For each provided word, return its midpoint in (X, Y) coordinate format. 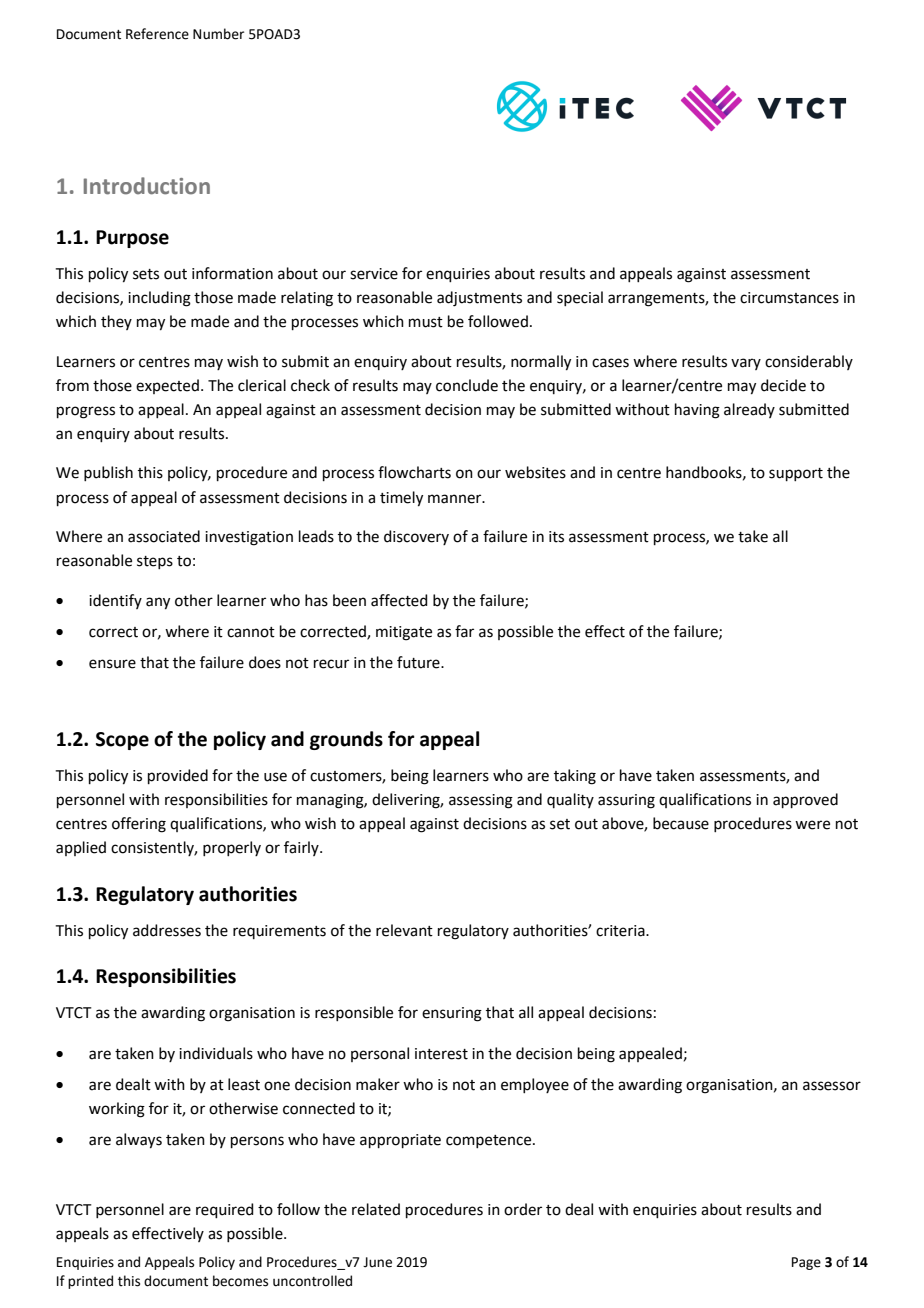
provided (178, 776)
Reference (157, 34)
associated (164, 536)
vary (746, 364)
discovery (416, 537)
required (225, 1210)
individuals (216, 1053)
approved (805, 800)
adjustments (479, 299)
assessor (832, 1086)
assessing (481, 801)
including (159, 299)
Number (218, 34)
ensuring (452, 1014)
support (796, 474)
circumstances (789, 298)
